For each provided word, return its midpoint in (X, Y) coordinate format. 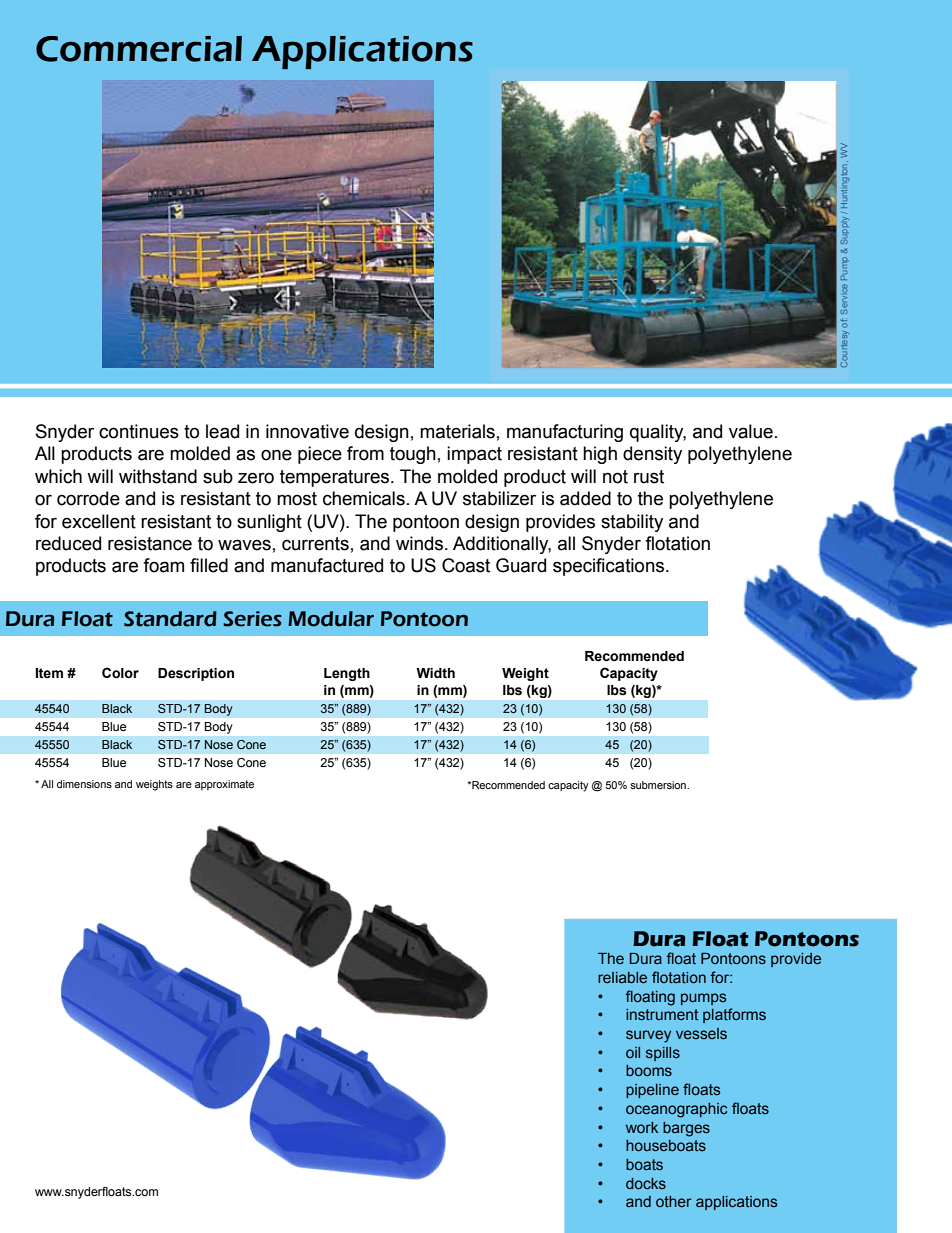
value (751, 431)
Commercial (139, 49)
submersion (659, 785)
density (652, 455)
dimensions (84, 784)
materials (457, 431)
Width (435, 673)
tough (413, 455)
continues (139, 431)
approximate (224, 785)
